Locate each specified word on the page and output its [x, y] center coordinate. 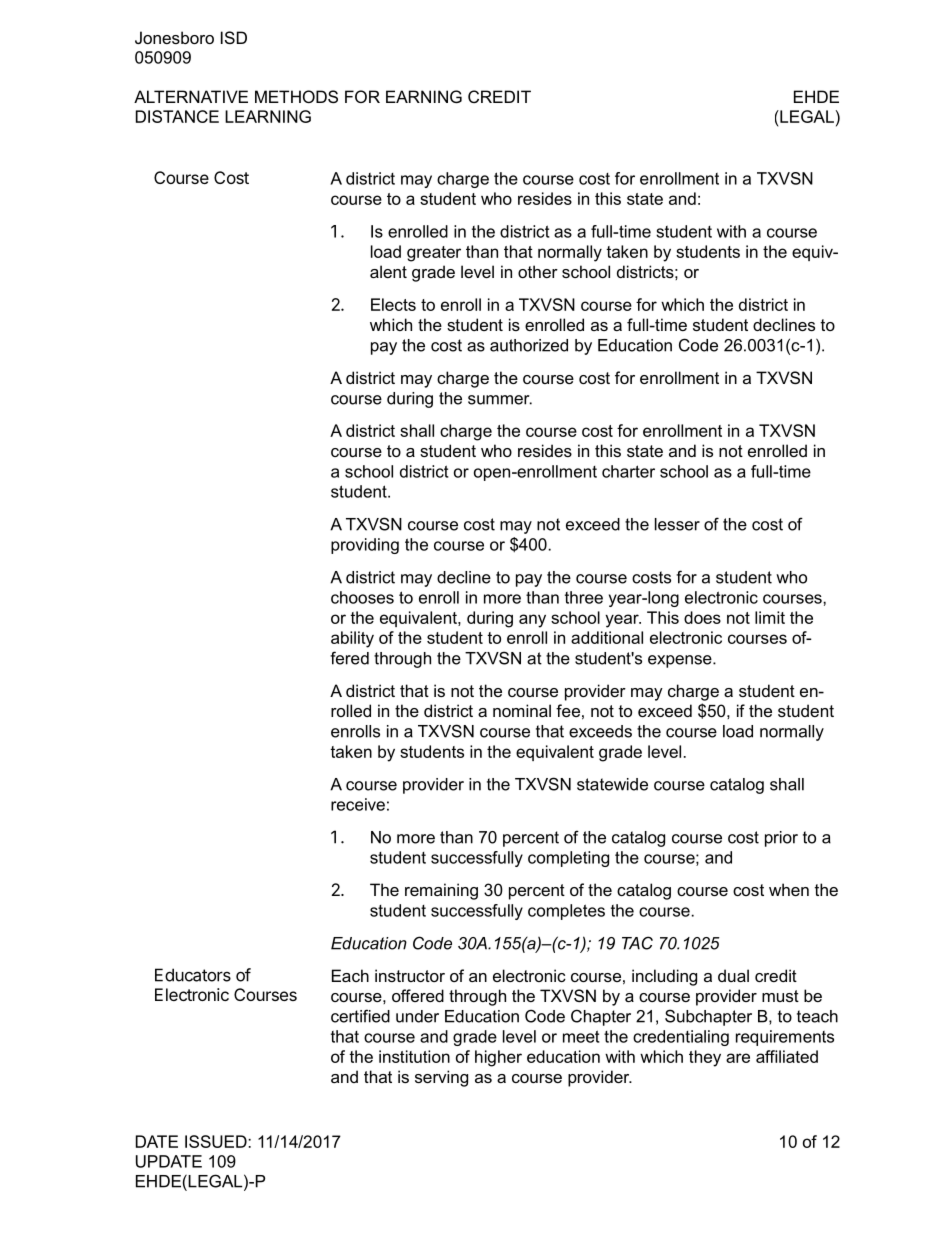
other [538, 271]
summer [500, 400]
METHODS [296, 96]
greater [434, 254]
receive [358, 804]
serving [441, 1078]
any [532, 621]
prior [781, 839]
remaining [441, 891]
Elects [393, 304]
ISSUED [217, 1141]
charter [628, 471]
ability [352, 639]
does [702, 617]
